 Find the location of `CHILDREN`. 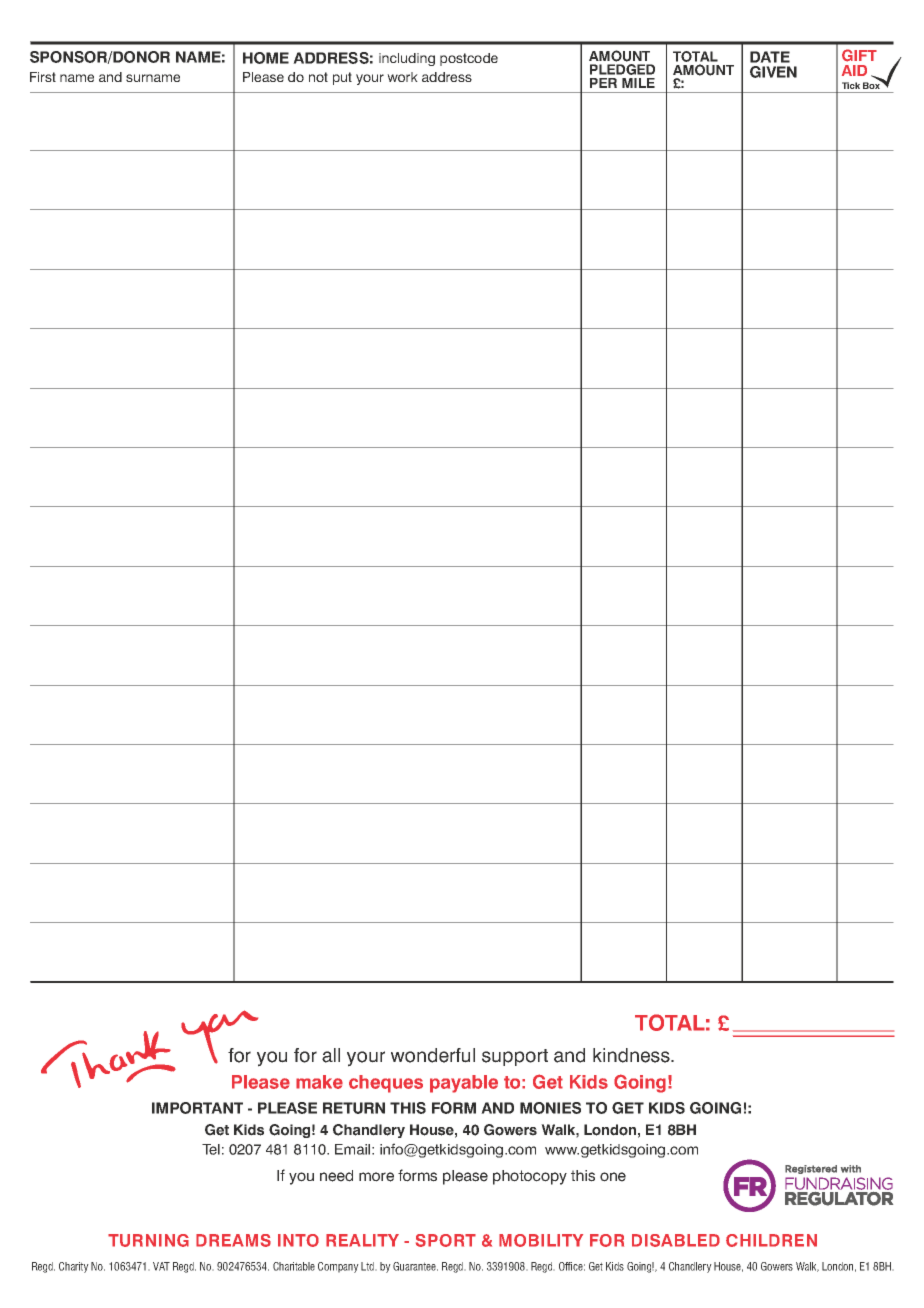

CHILDREN is located at coordinates (771, 1240).
